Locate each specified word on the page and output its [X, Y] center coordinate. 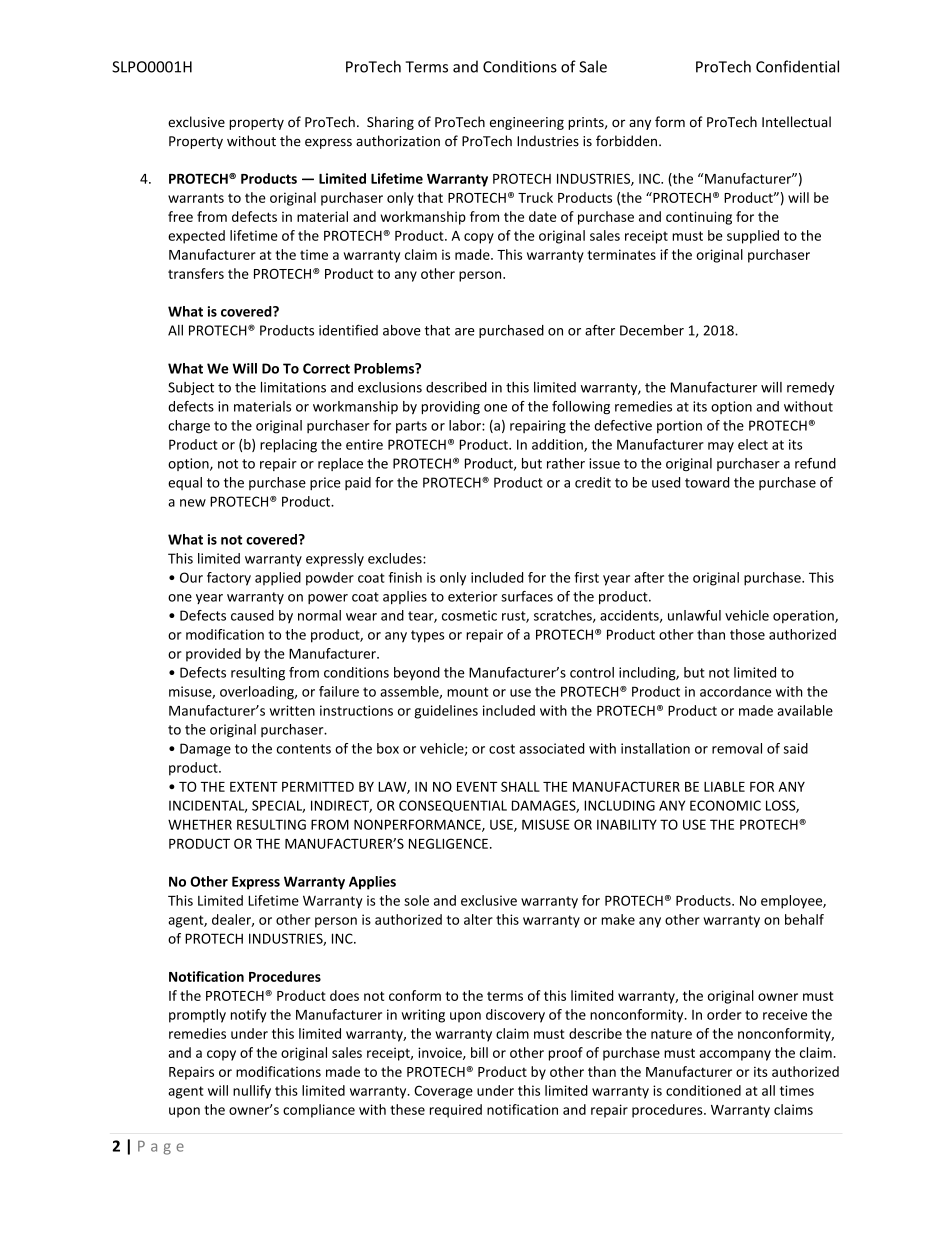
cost [502, 749]
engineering [527, 123]
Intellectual [796, 122]
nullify [252, 1092]
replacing [288, 446]
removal [737, 748]
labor [466, 425]
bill [479, 1052]
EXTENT [254, 787]
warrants [196, 198]
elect [753, 444]
